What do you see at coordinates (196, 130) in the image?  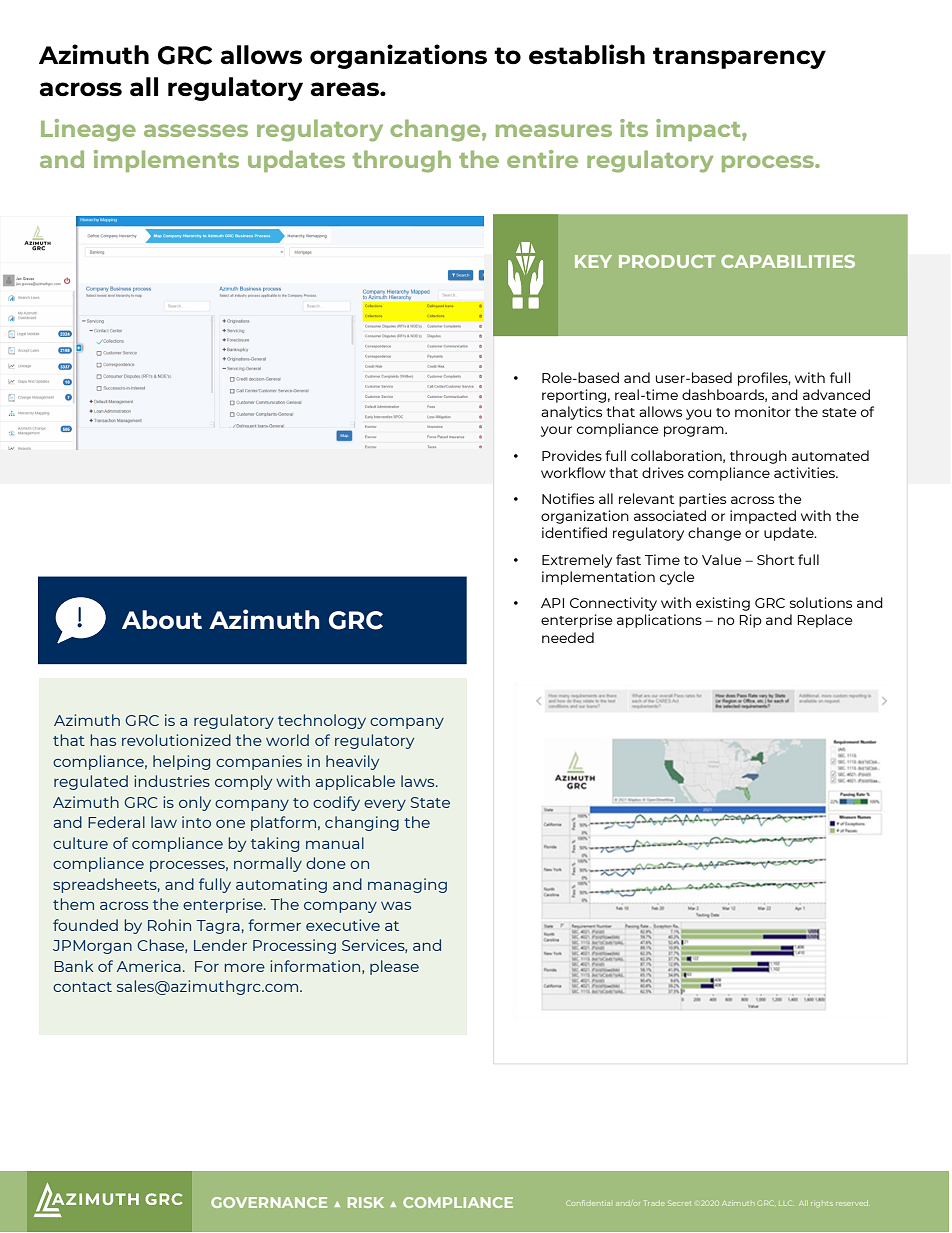 I see `assesses` at bounding box center [196, 130].
